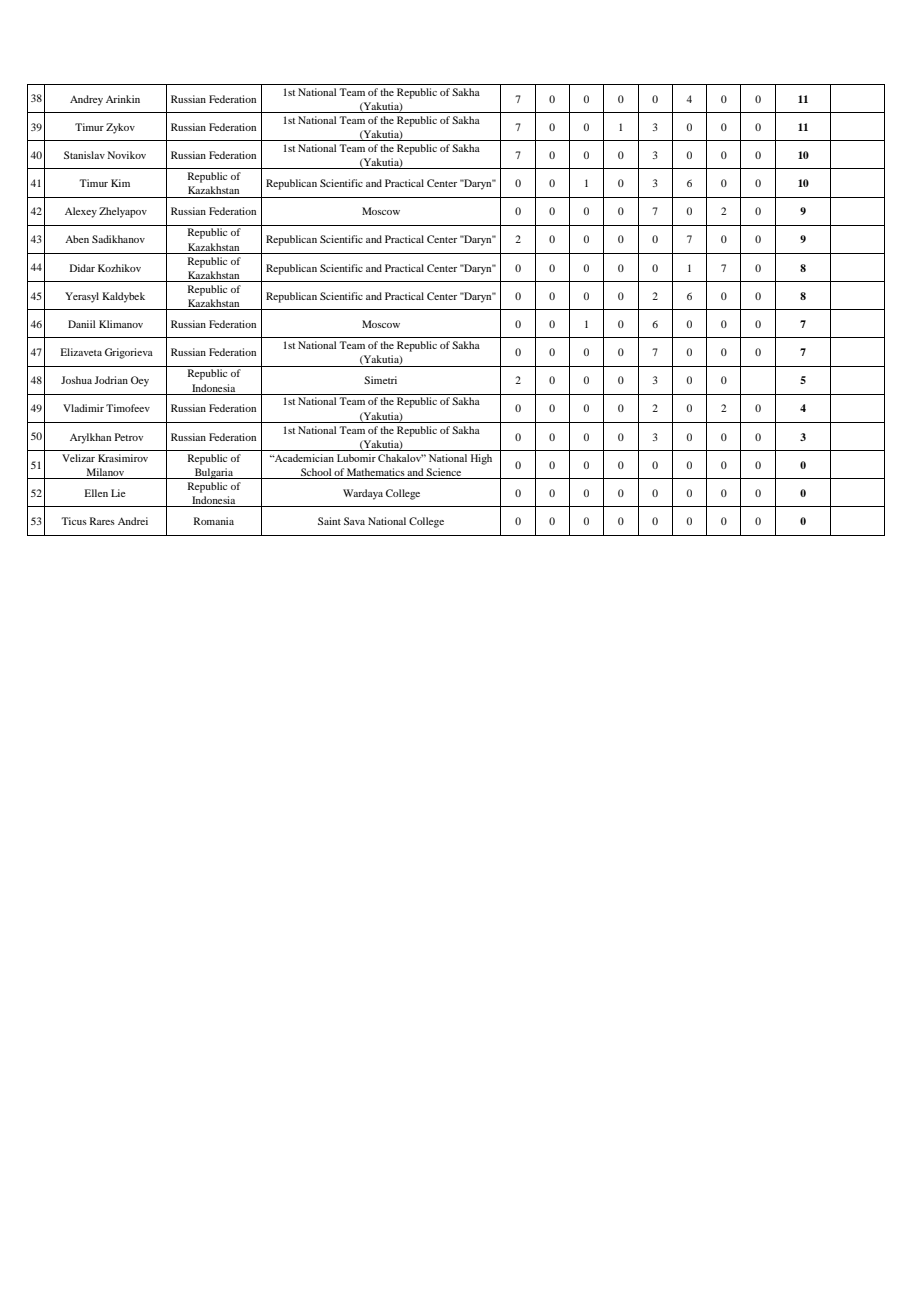  Describe the element at coordinates (354, 521) in the screenshot. I see `Sava` at that location.
